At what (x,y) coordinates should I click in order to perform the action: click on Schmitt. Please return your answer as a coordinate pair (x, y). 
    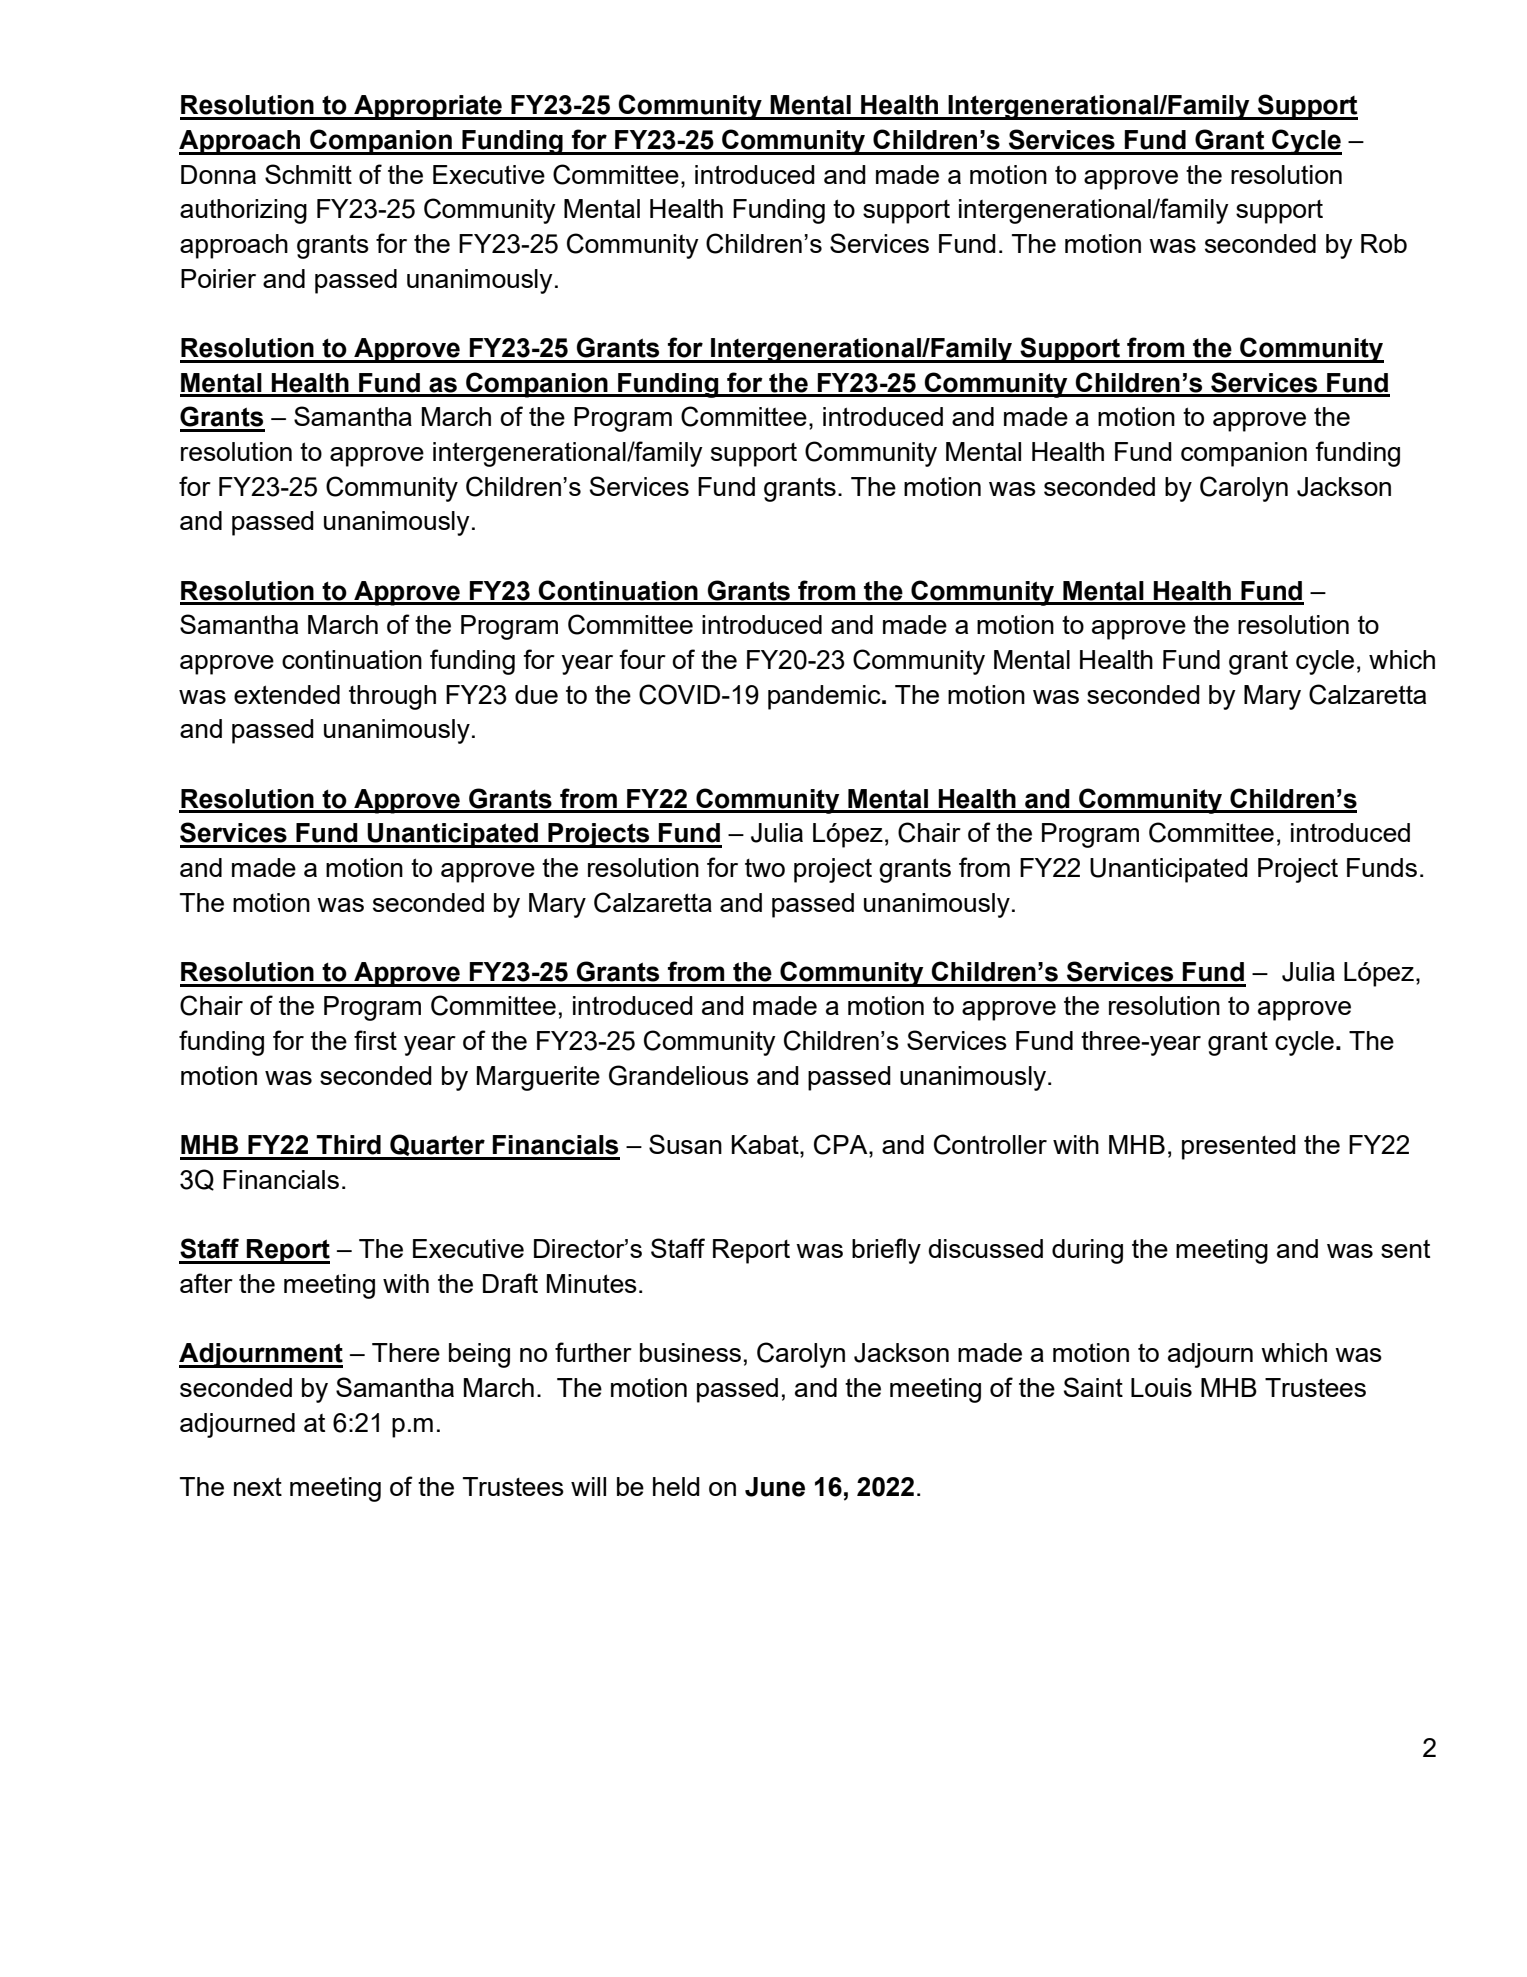
    Looking at the image, I should click on (308, 174).
